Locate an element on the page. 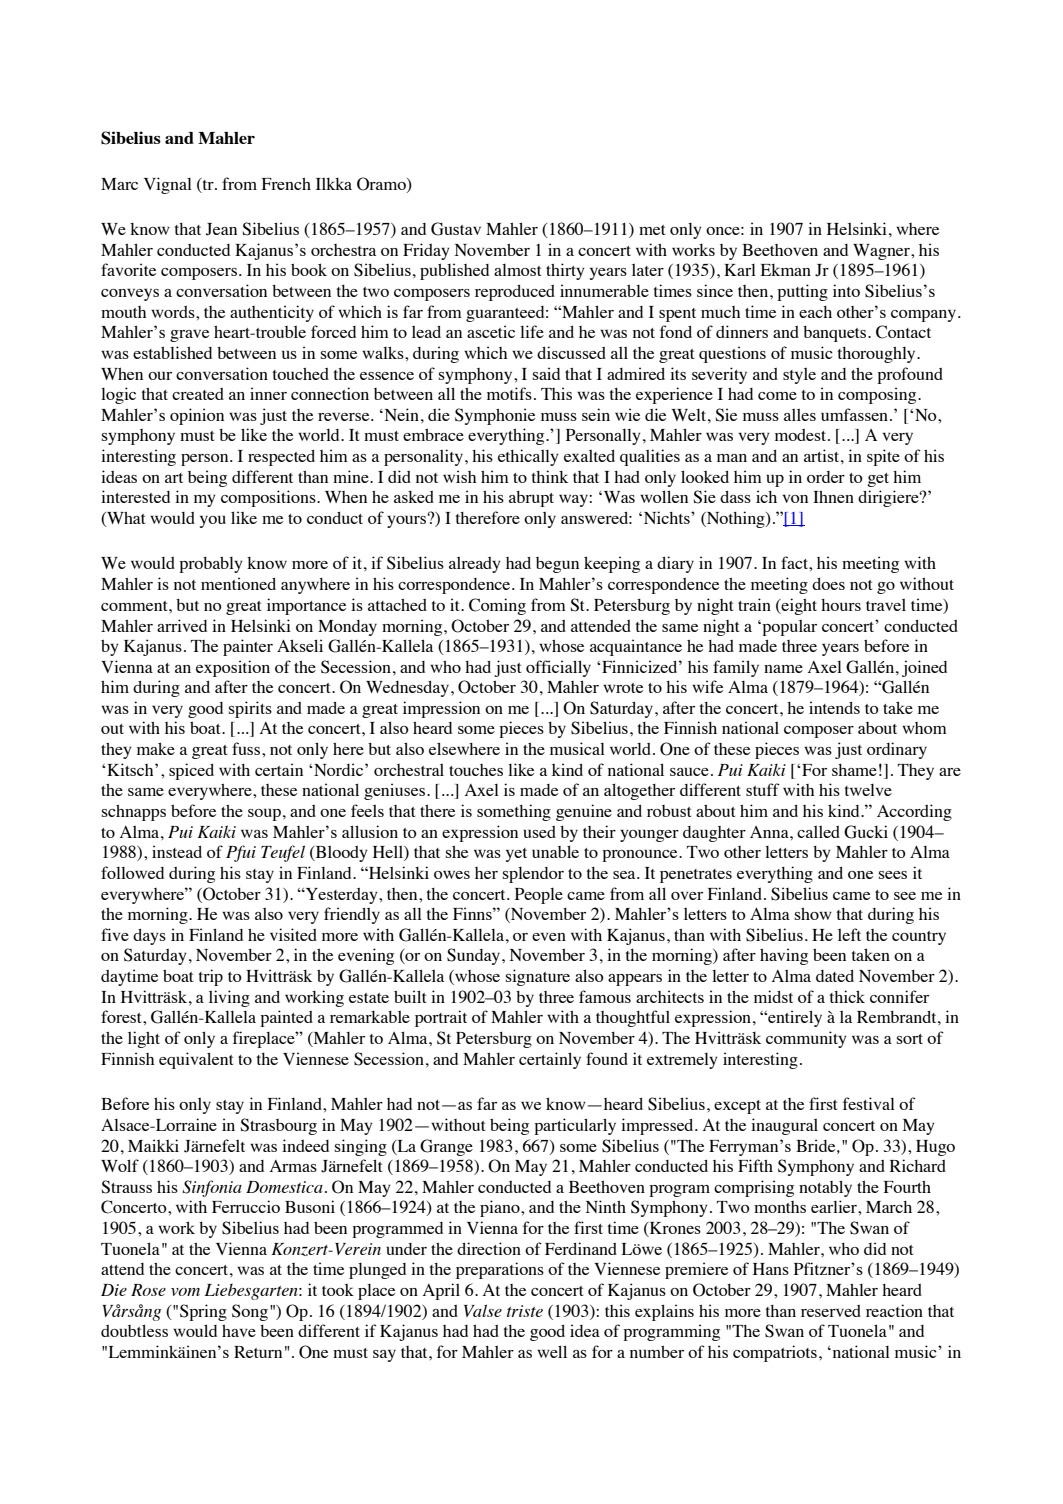 This page has height=1504, width=1063. Spring is located at coordinates (203, 1312).
